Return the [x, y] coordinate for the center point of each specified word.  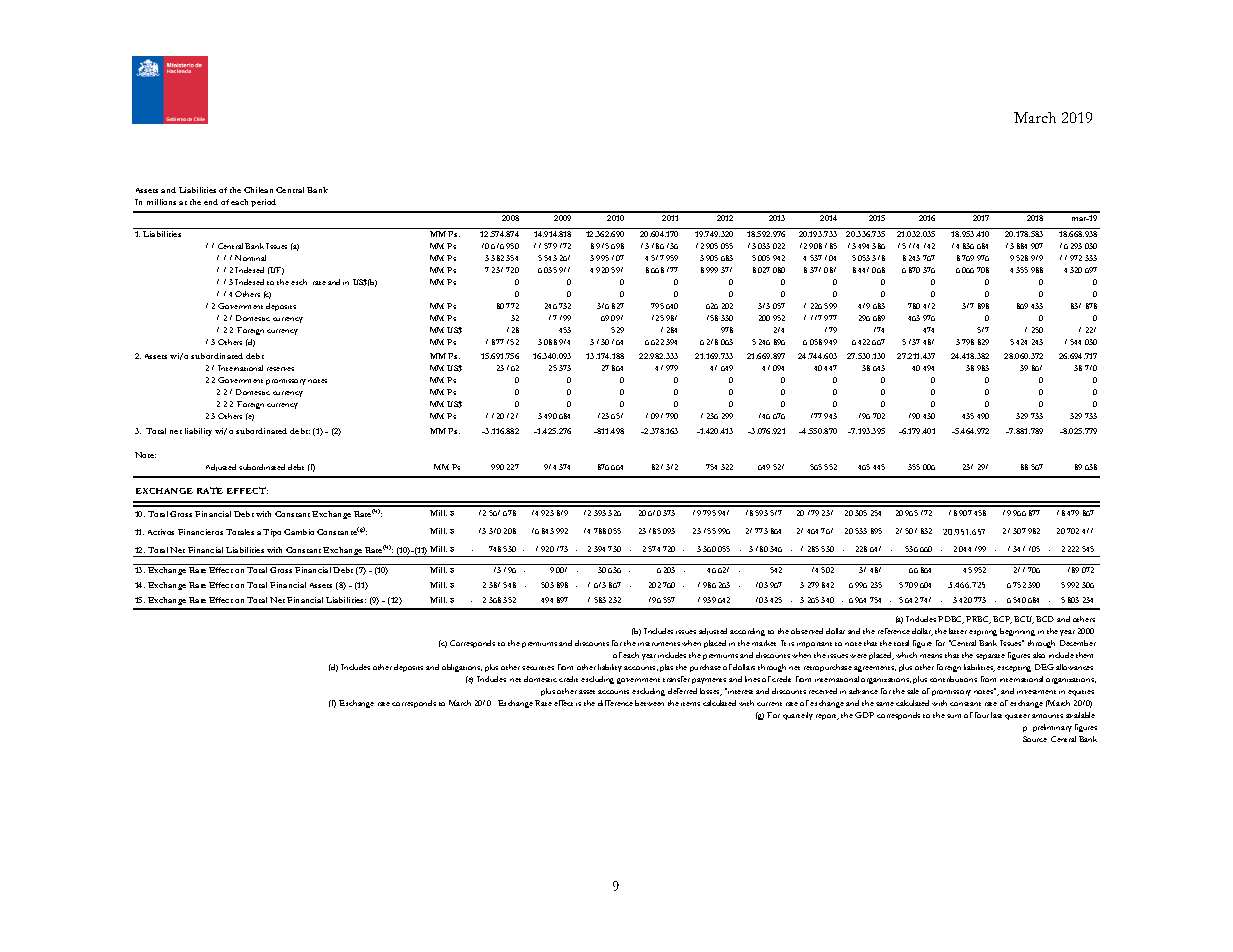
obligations [462, 668]
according [747, 632]
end [211, 202]
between [649, 703]
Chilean [258, 190]
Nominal [250, 258]
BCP [1002, 620]
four [982, 715]
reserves [280, 369]
